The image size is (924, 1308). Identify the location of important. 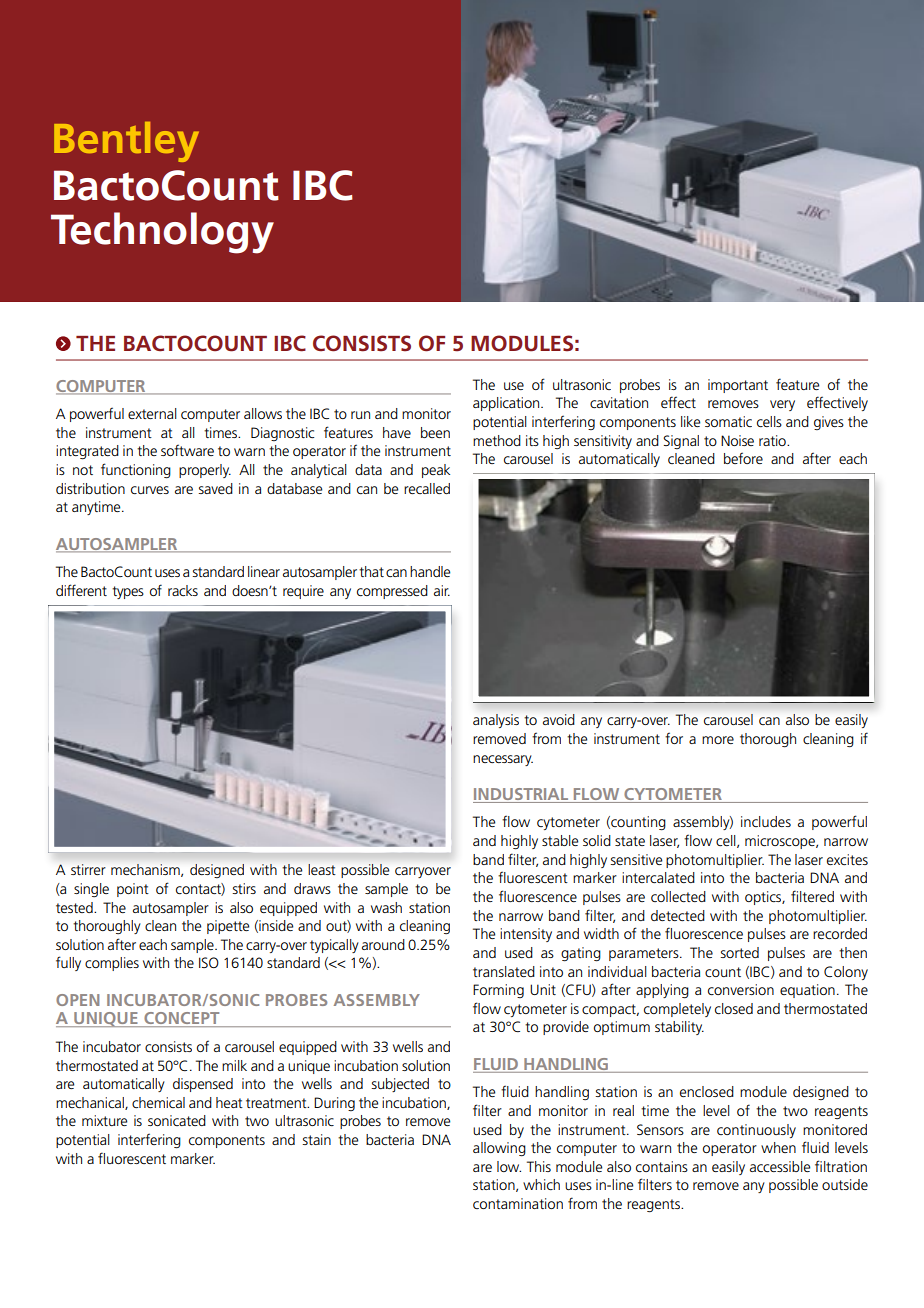
(738, 386).
